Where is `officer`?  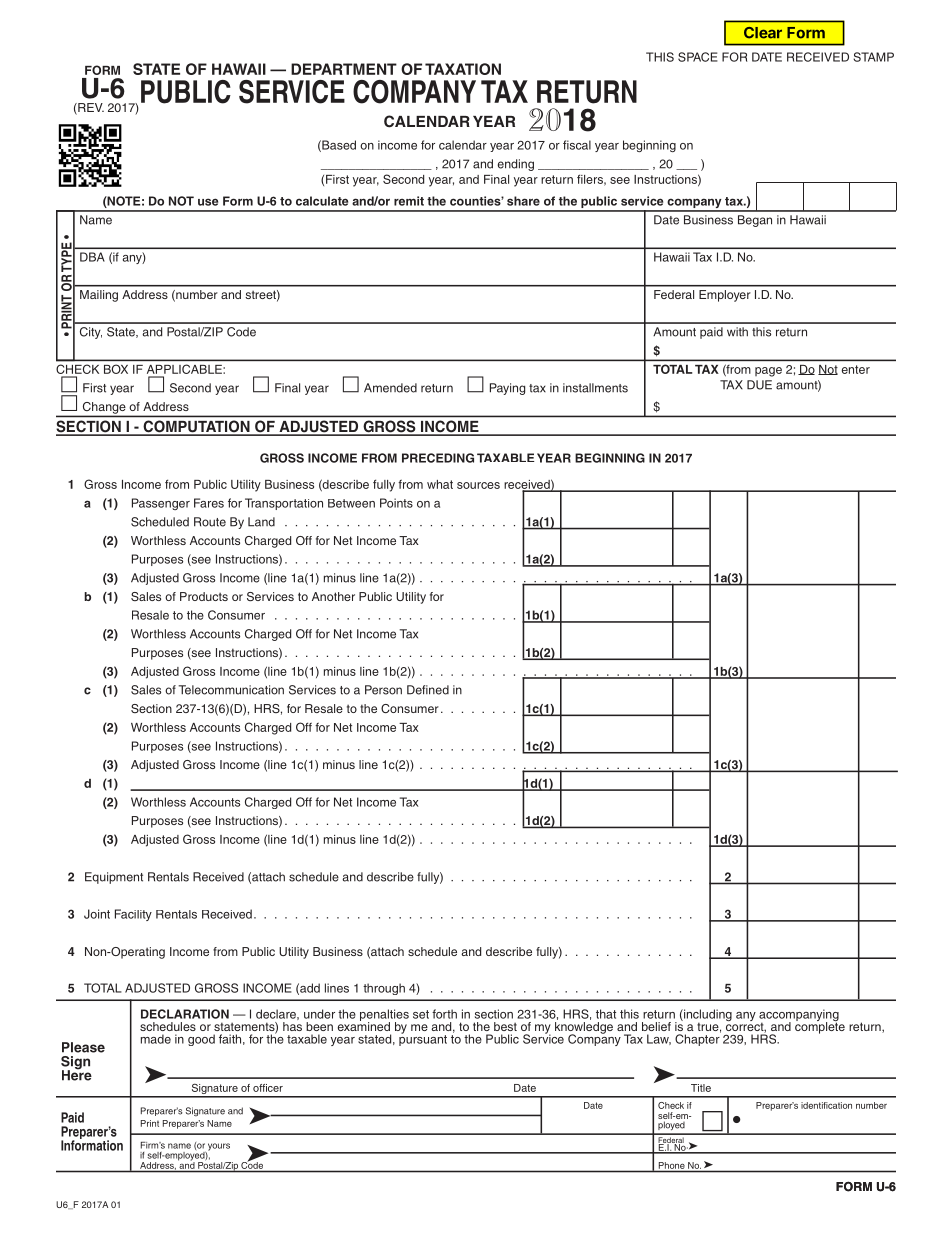
officer is located at coordinates (268, 1088).
